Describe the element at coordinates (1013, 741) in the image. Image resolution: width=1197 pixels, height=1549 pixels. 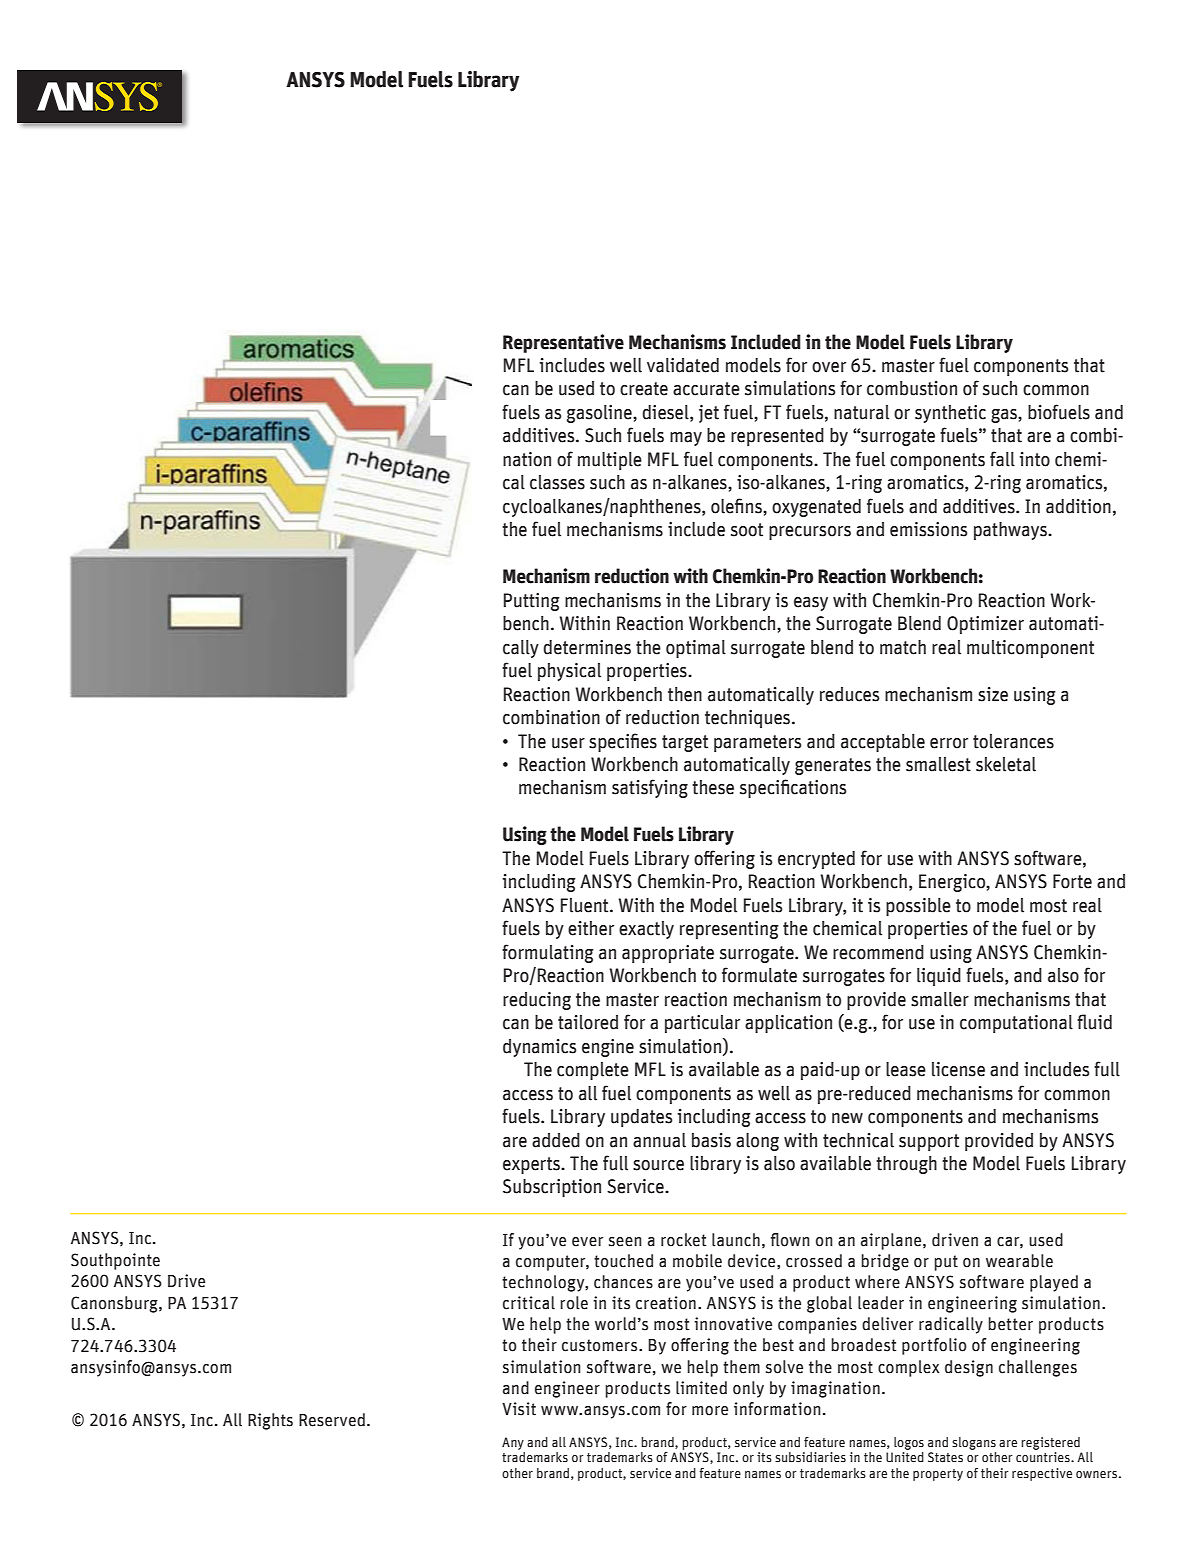
I see `tolerances` at that location.
